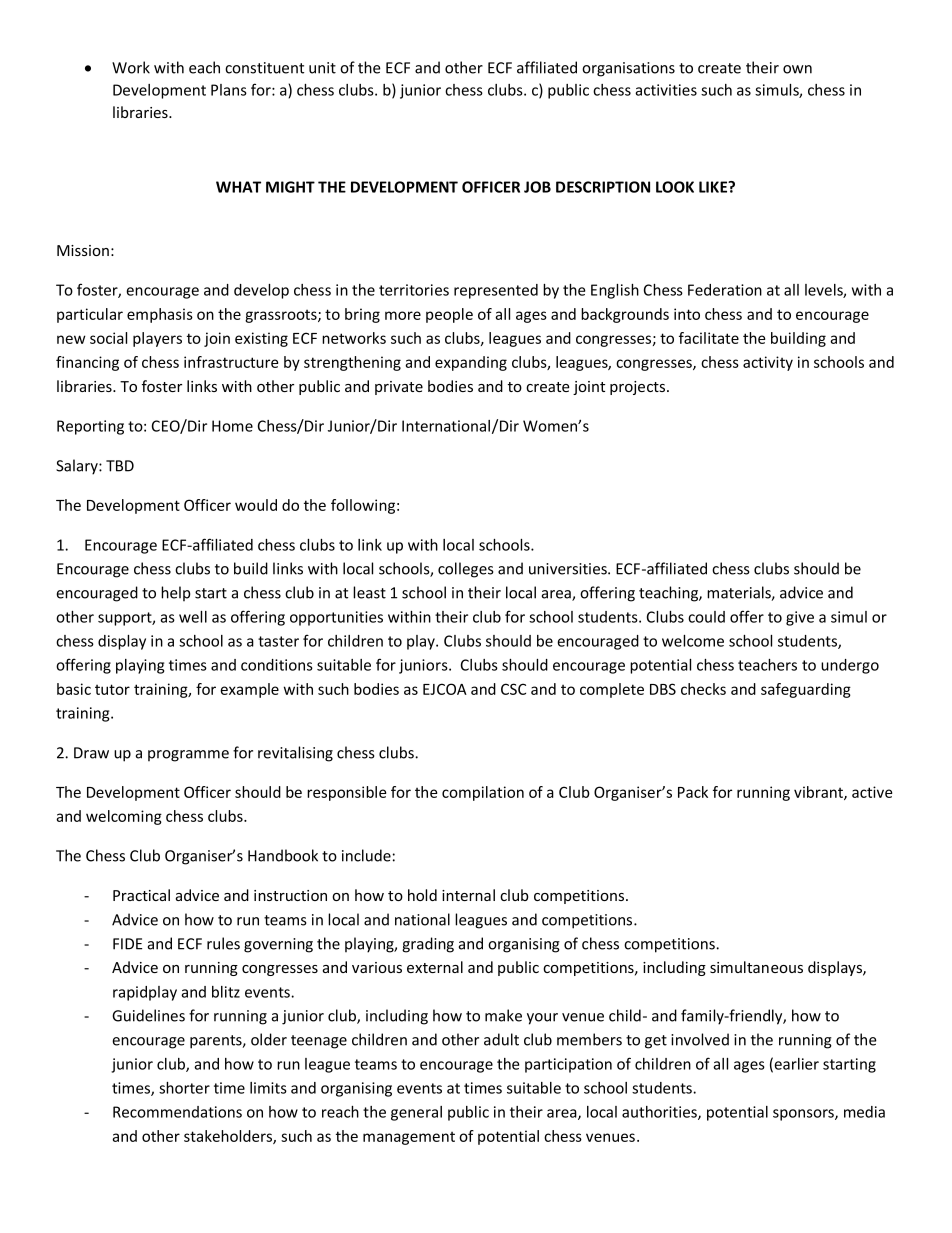  I want to click on general, so click(416, 1113).
